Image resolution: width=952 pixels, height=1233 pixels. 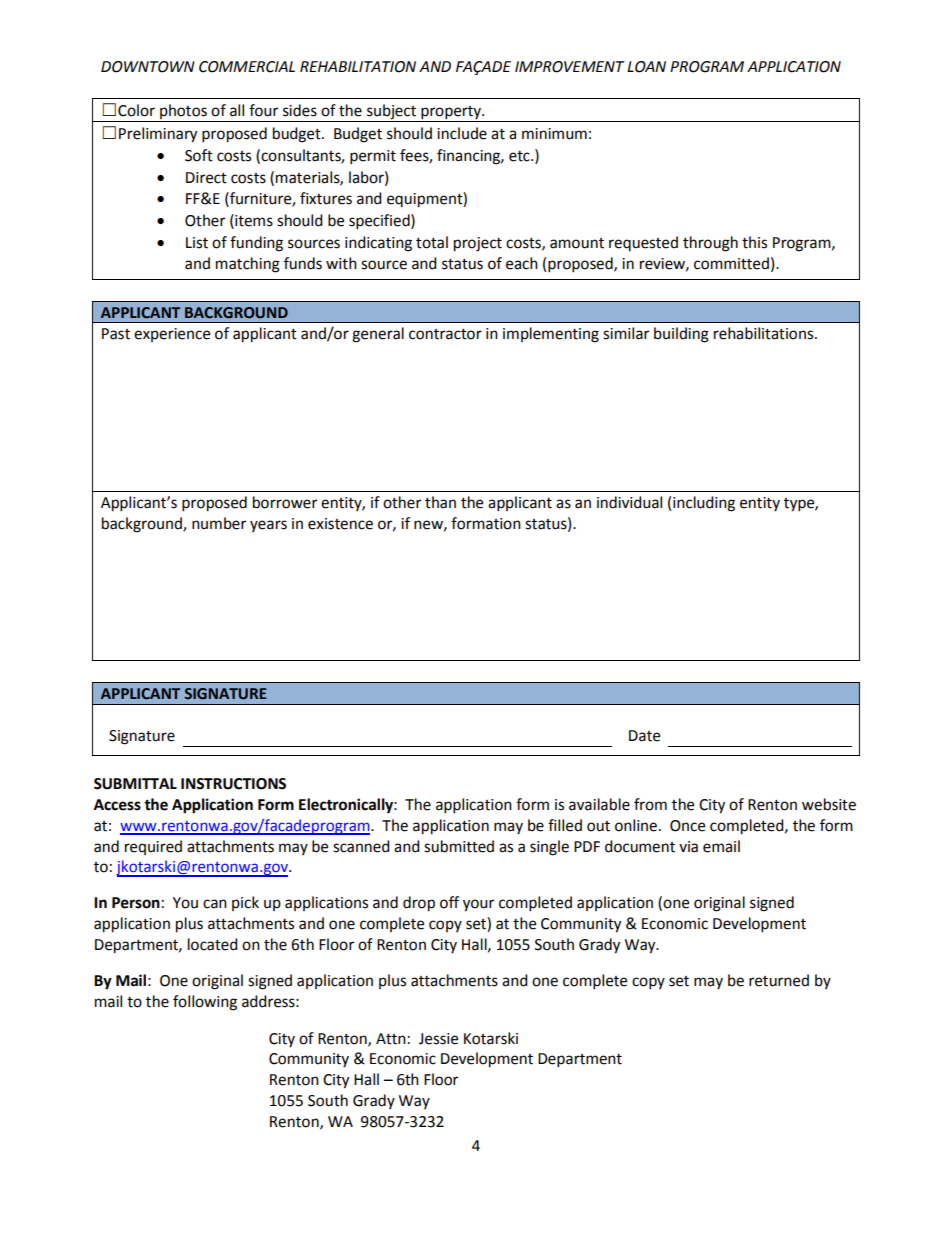 What do you see at coordinates (452, 113) in the image?
I see `property` at bounding box center [452, 113].
